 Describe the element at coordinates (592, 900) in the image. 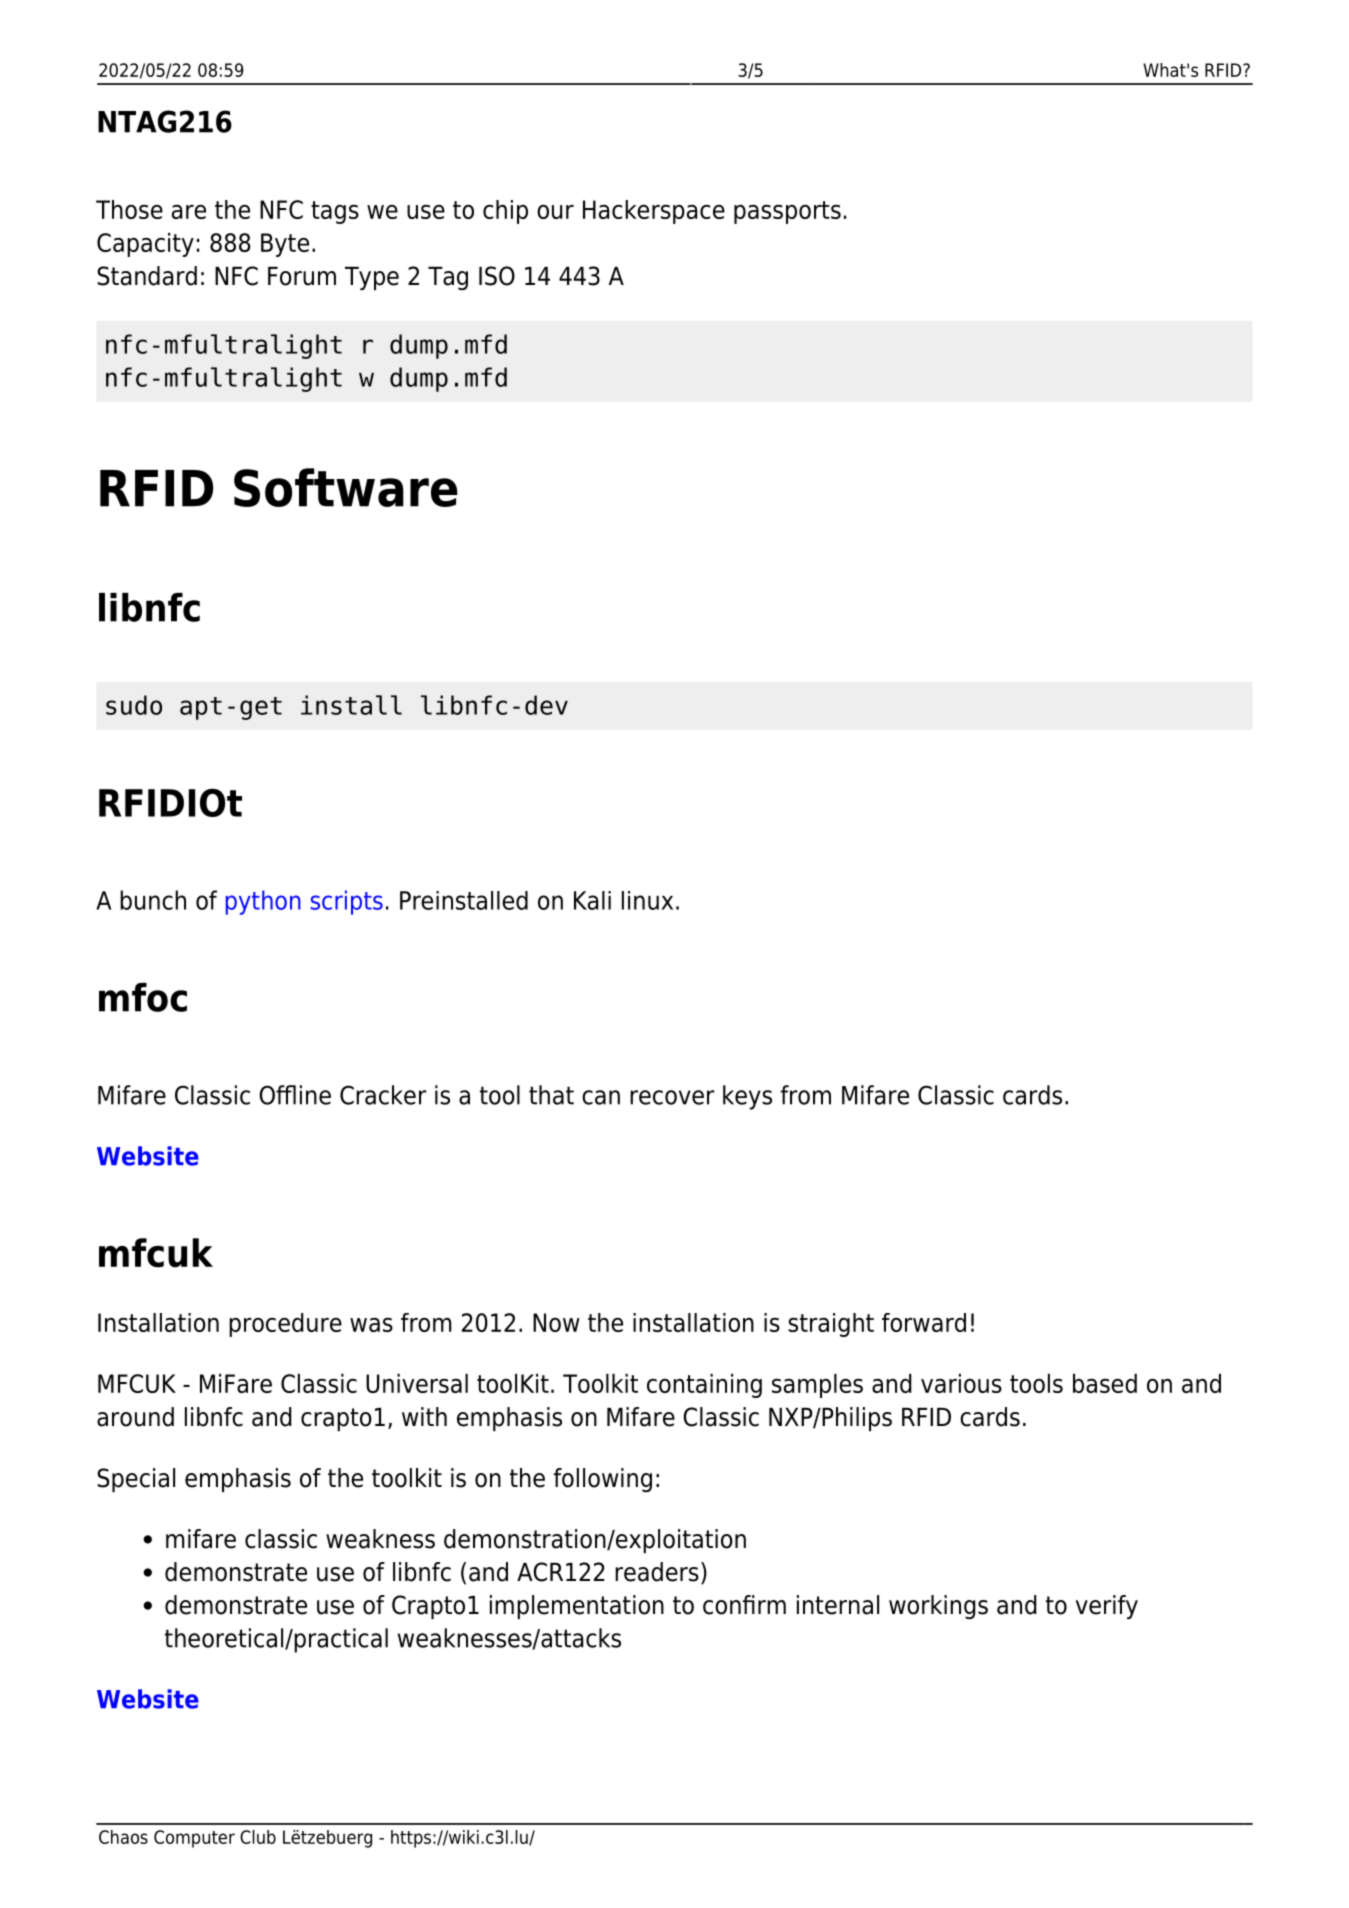

I see `Kali` at that location.
